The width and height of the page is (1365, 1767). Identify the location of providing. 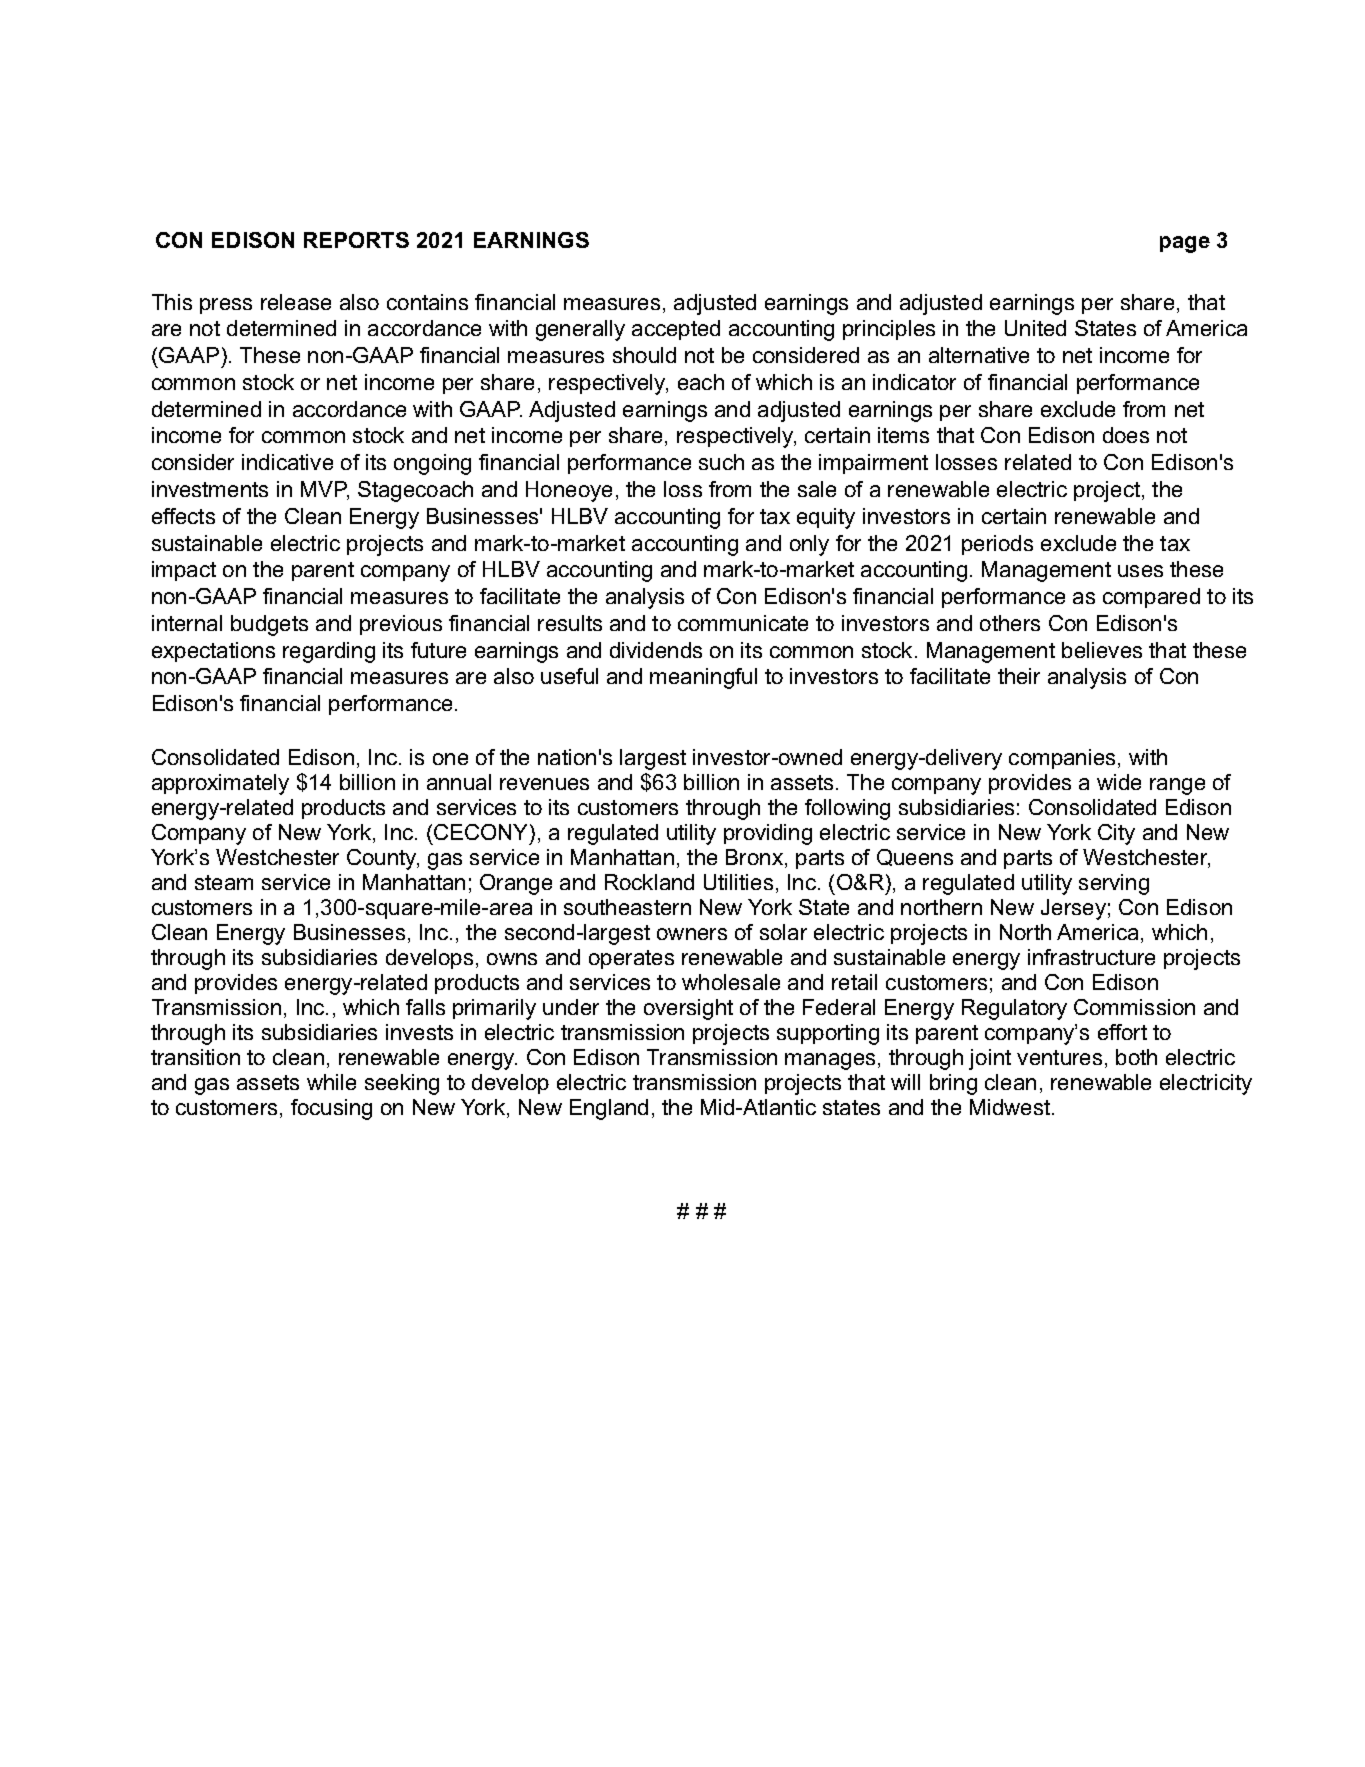
(768, 834).
